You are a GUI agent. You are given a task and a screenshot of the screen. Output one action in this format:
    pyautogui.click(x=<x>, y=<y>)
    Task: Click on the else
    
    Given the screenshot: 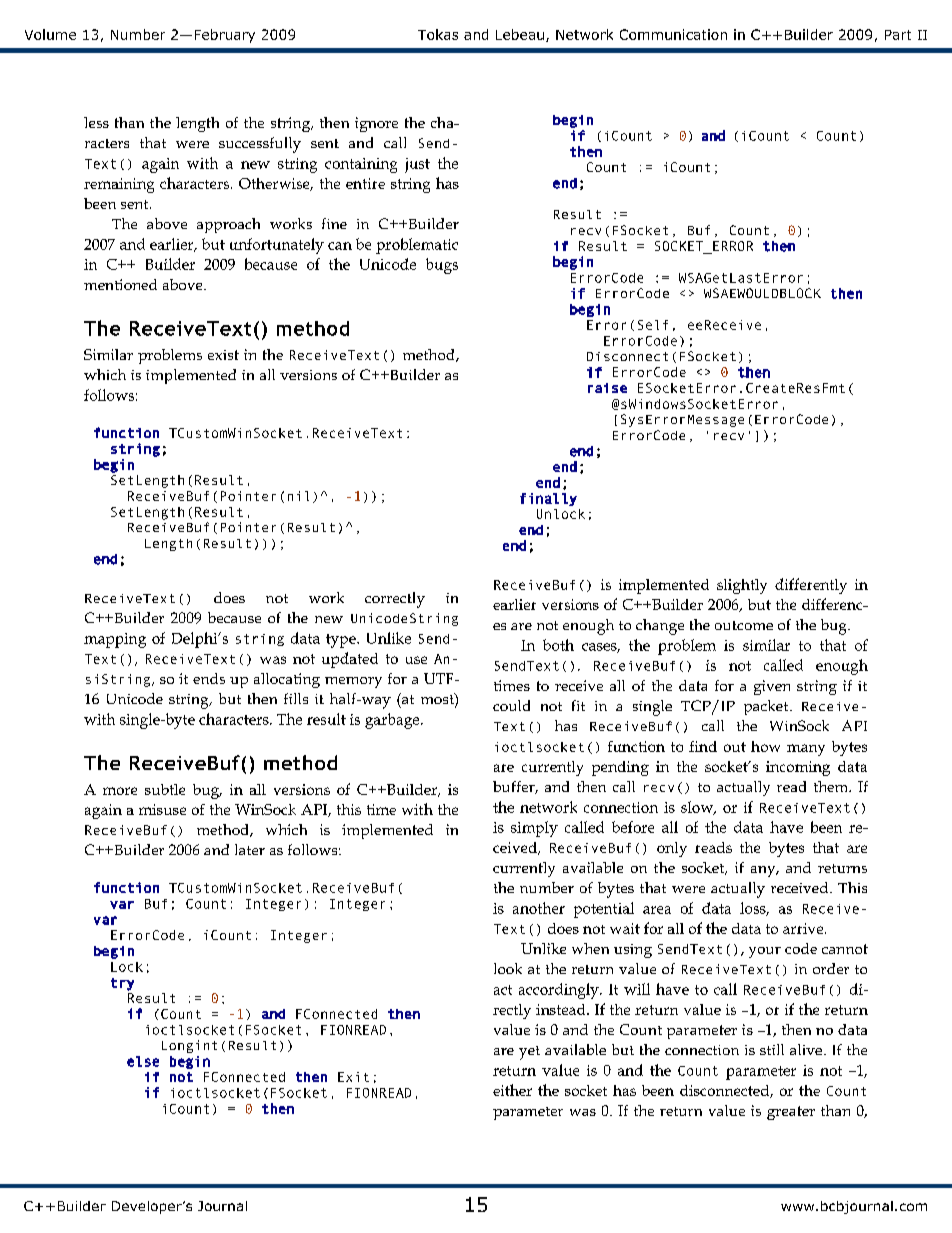 What is the action you would take?
    pyautogui.click(x=143, y=1061)
